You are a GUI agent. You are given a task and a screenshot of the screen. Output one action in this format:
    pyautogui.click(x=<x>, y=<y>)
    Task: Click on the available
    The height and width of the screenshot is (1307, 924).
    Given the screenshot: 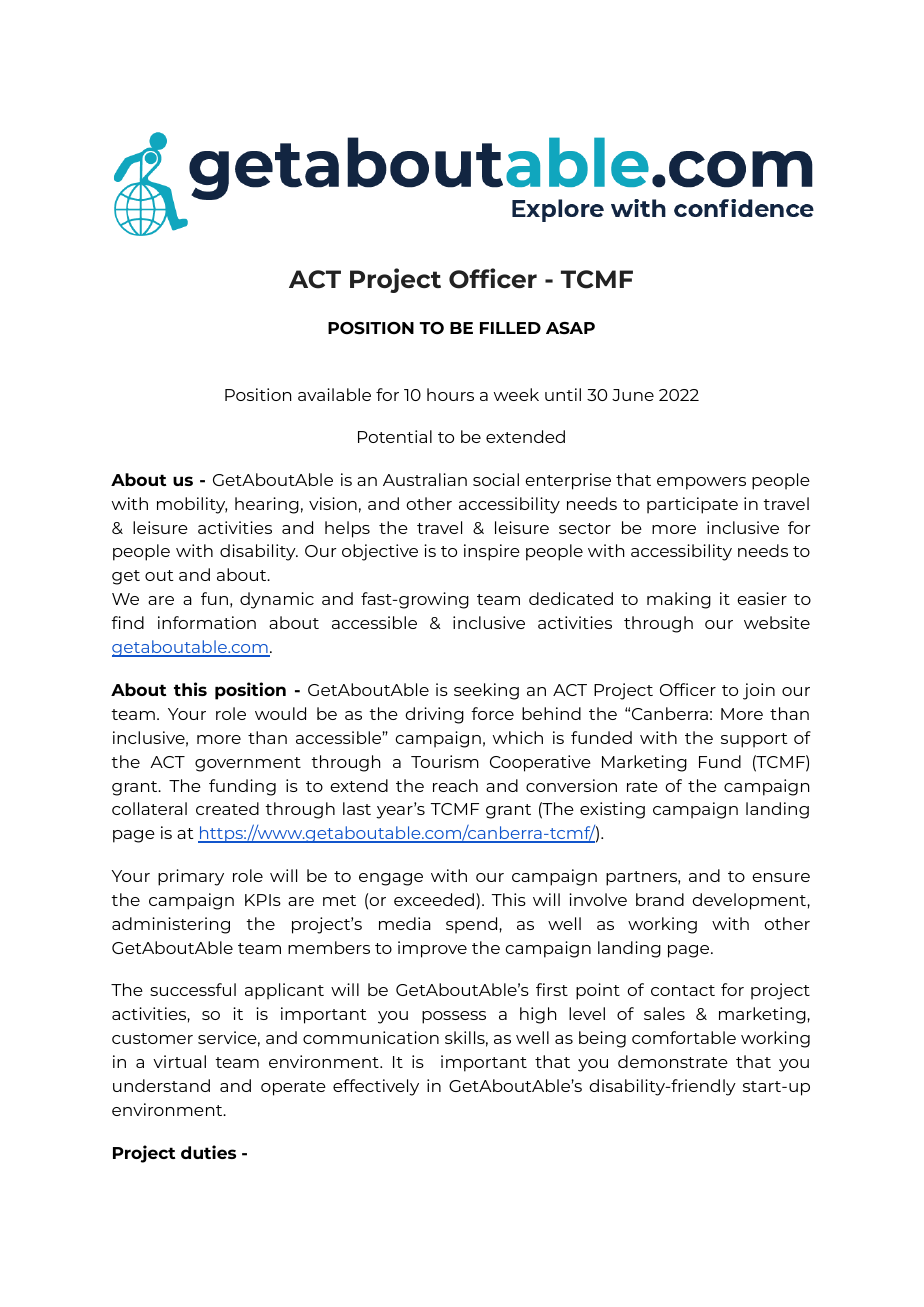 What is the action you would take?
    pyautogui.click(x=334, y=394)
